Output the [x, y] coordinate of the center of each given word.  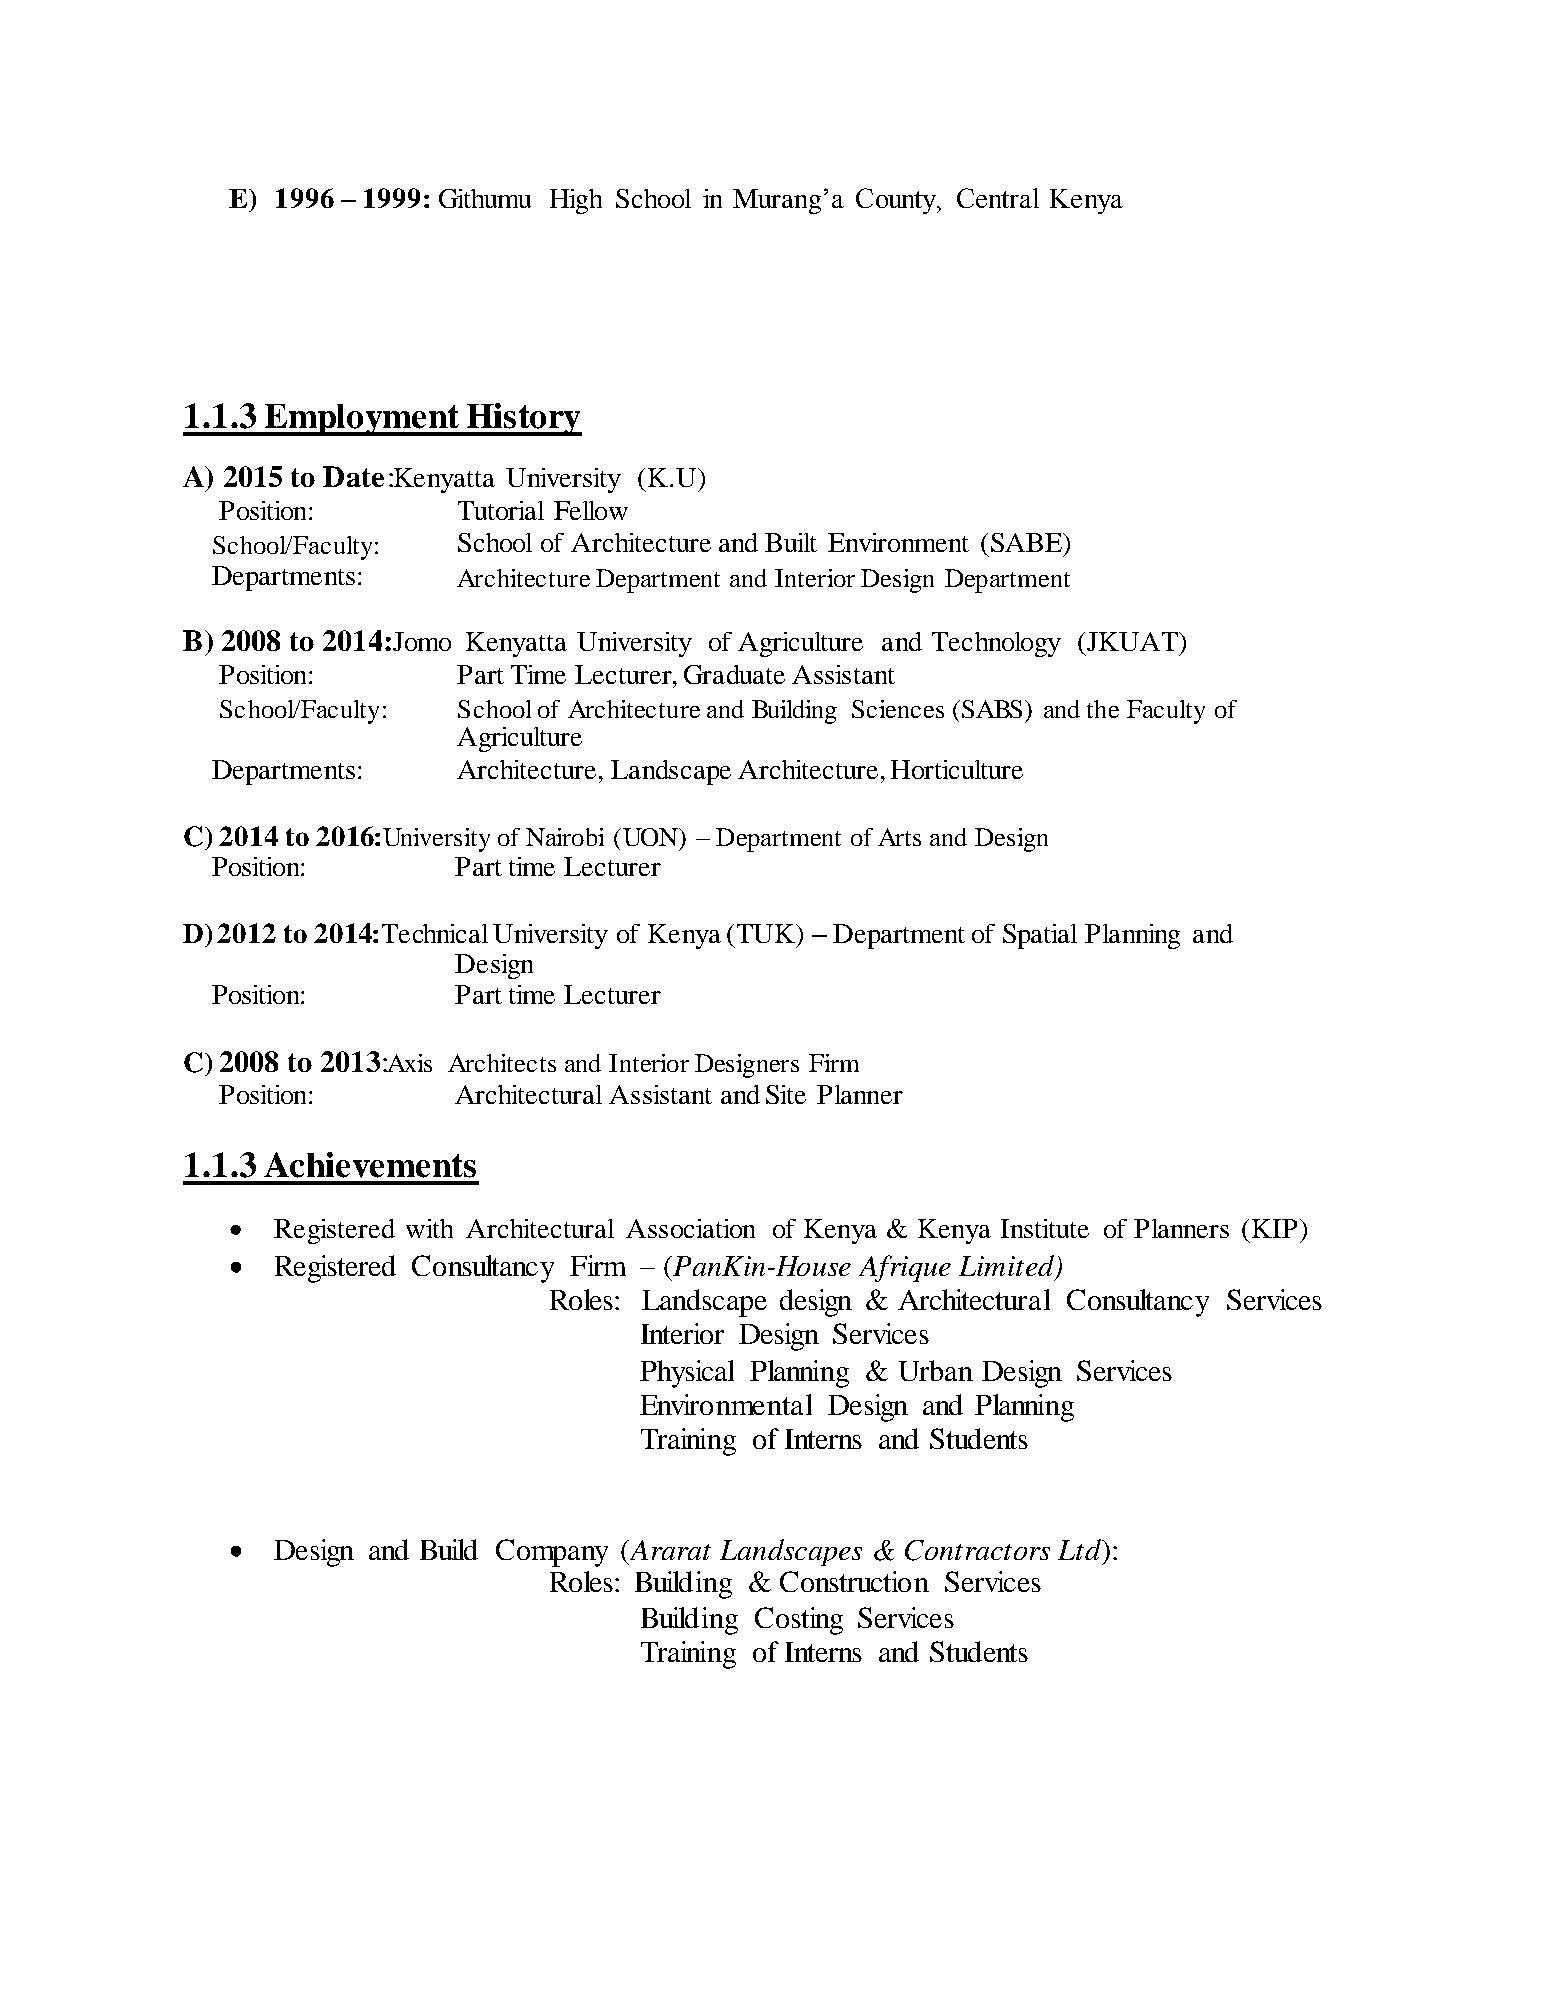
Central [998, 198]
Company [552, 1553]
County [897, 201]
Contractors [977, 1550]
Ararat [669, 1550]
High [576, 201]
